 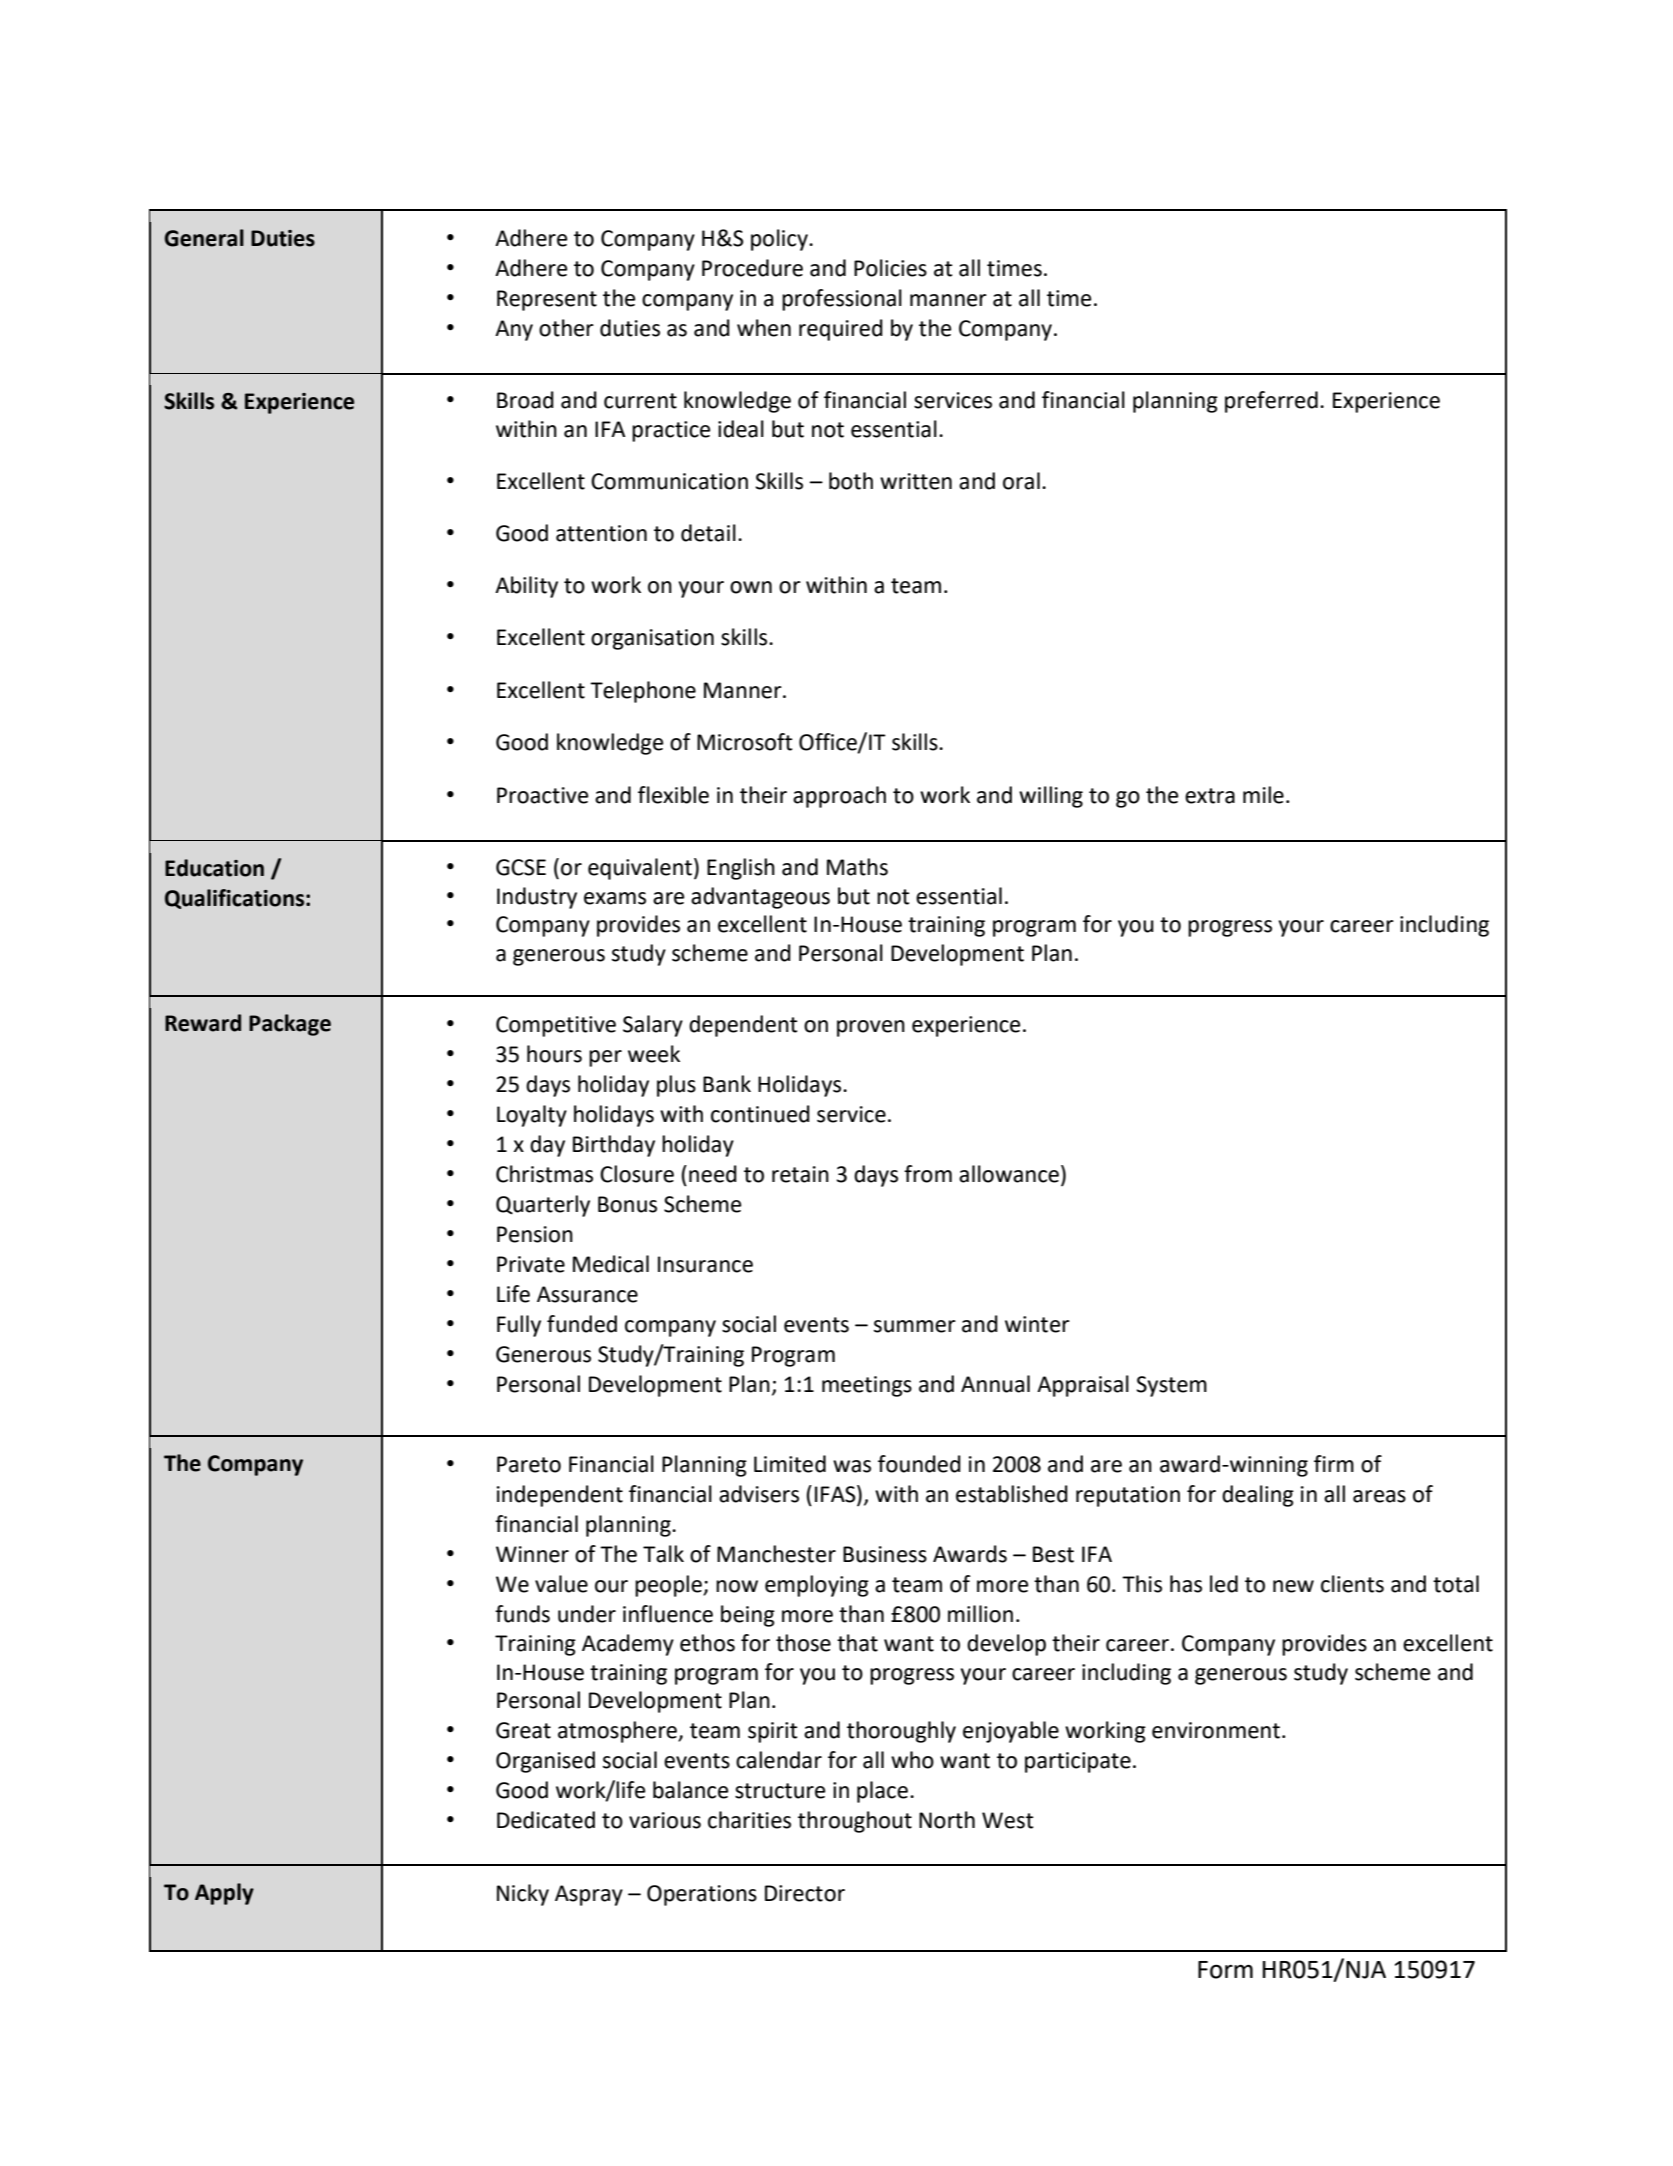 What do you see at coordinates (1271, 402) in the screenshot?
I see `preferred` at bounding box center [1271, 402].
